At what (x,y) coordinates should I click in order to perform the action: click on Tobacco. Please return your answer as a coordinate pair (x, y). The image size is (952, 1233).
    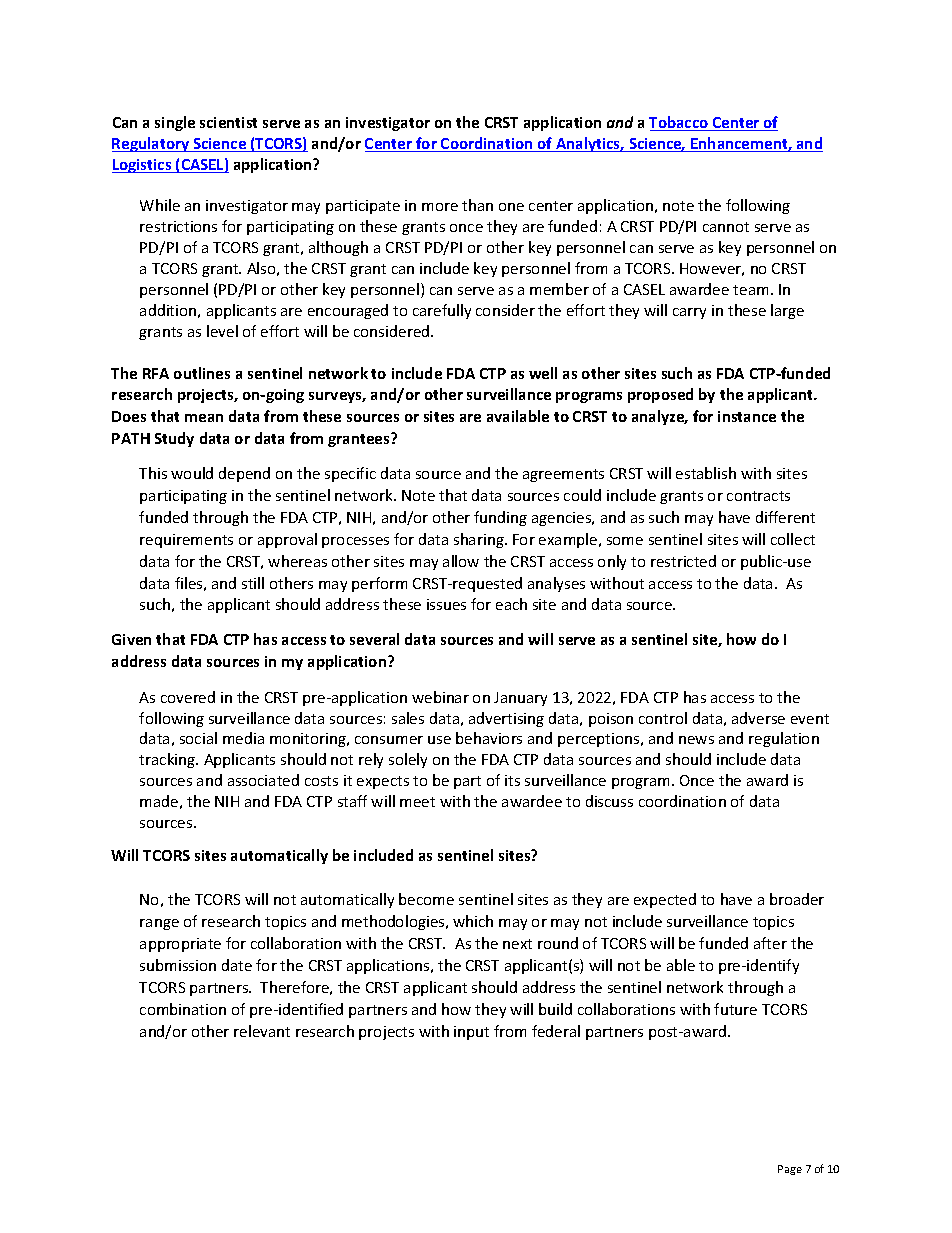
    Looking at the image, I should click on (680, 123).
